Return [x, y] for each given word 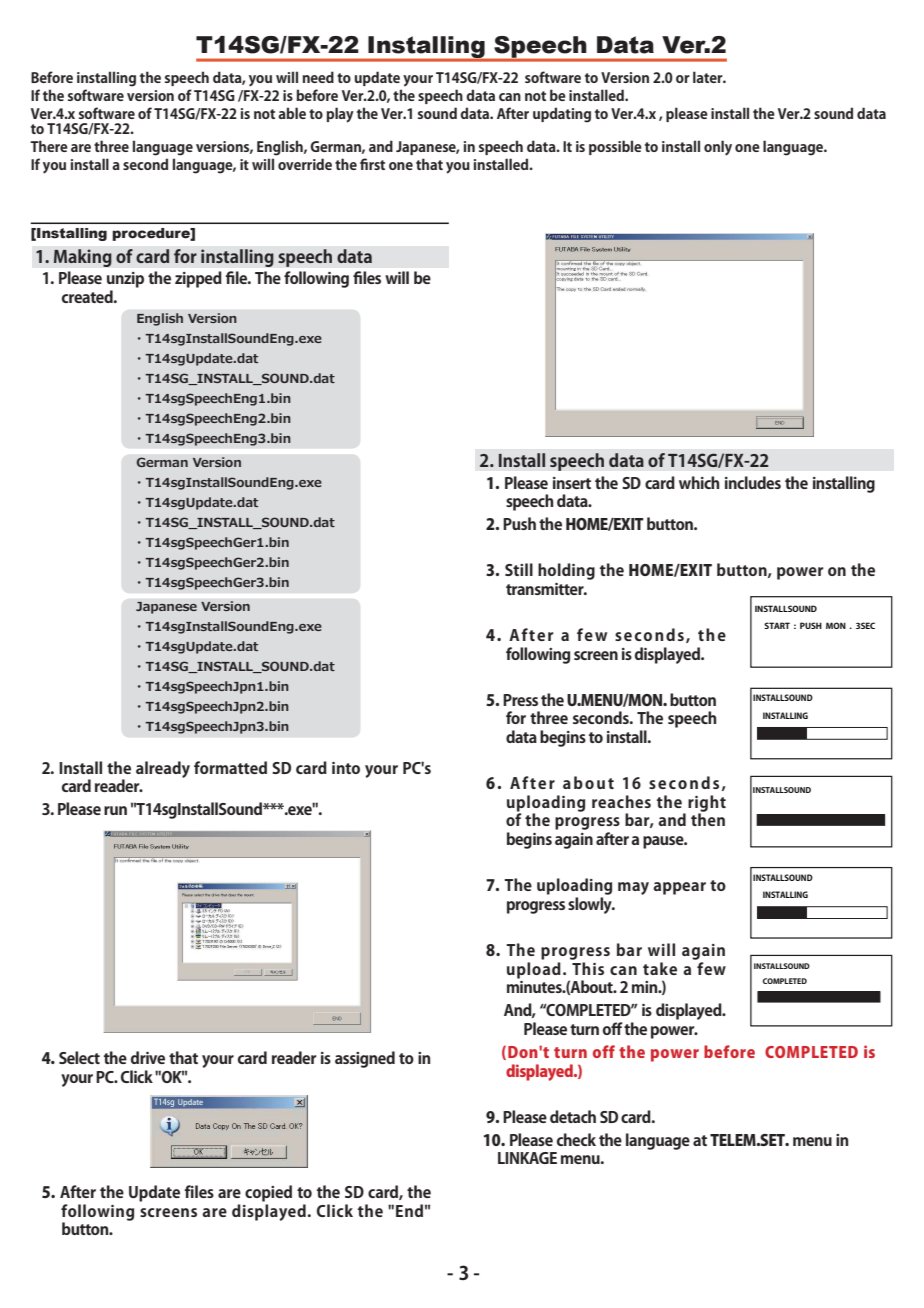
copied [268, 1193]
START [777, 625]
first [372, 164]
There [49, 146]
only [718, 148]
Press [520, 700]
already [163, 769]
